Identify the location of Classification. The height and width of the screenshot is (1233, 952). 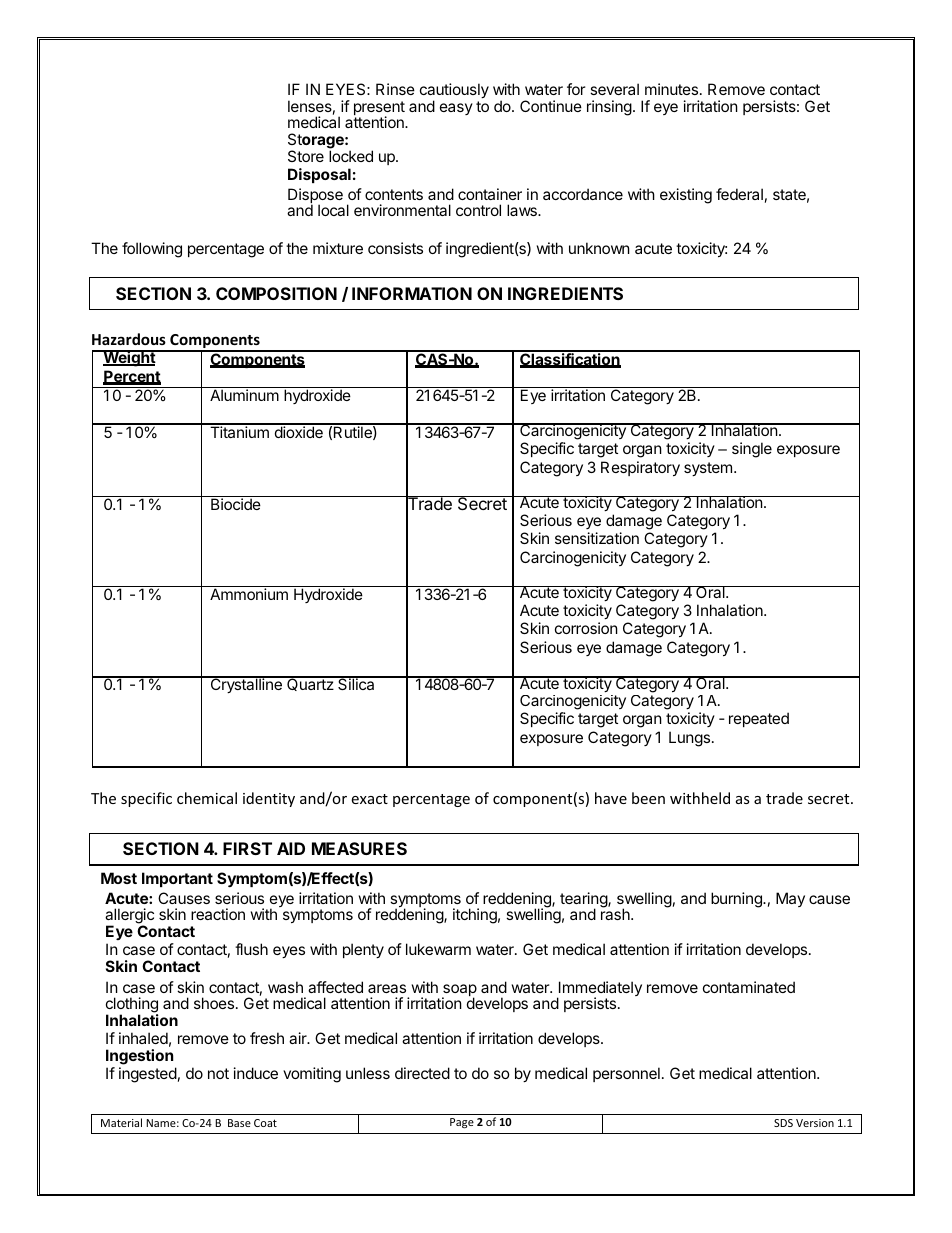
(570, 359).
